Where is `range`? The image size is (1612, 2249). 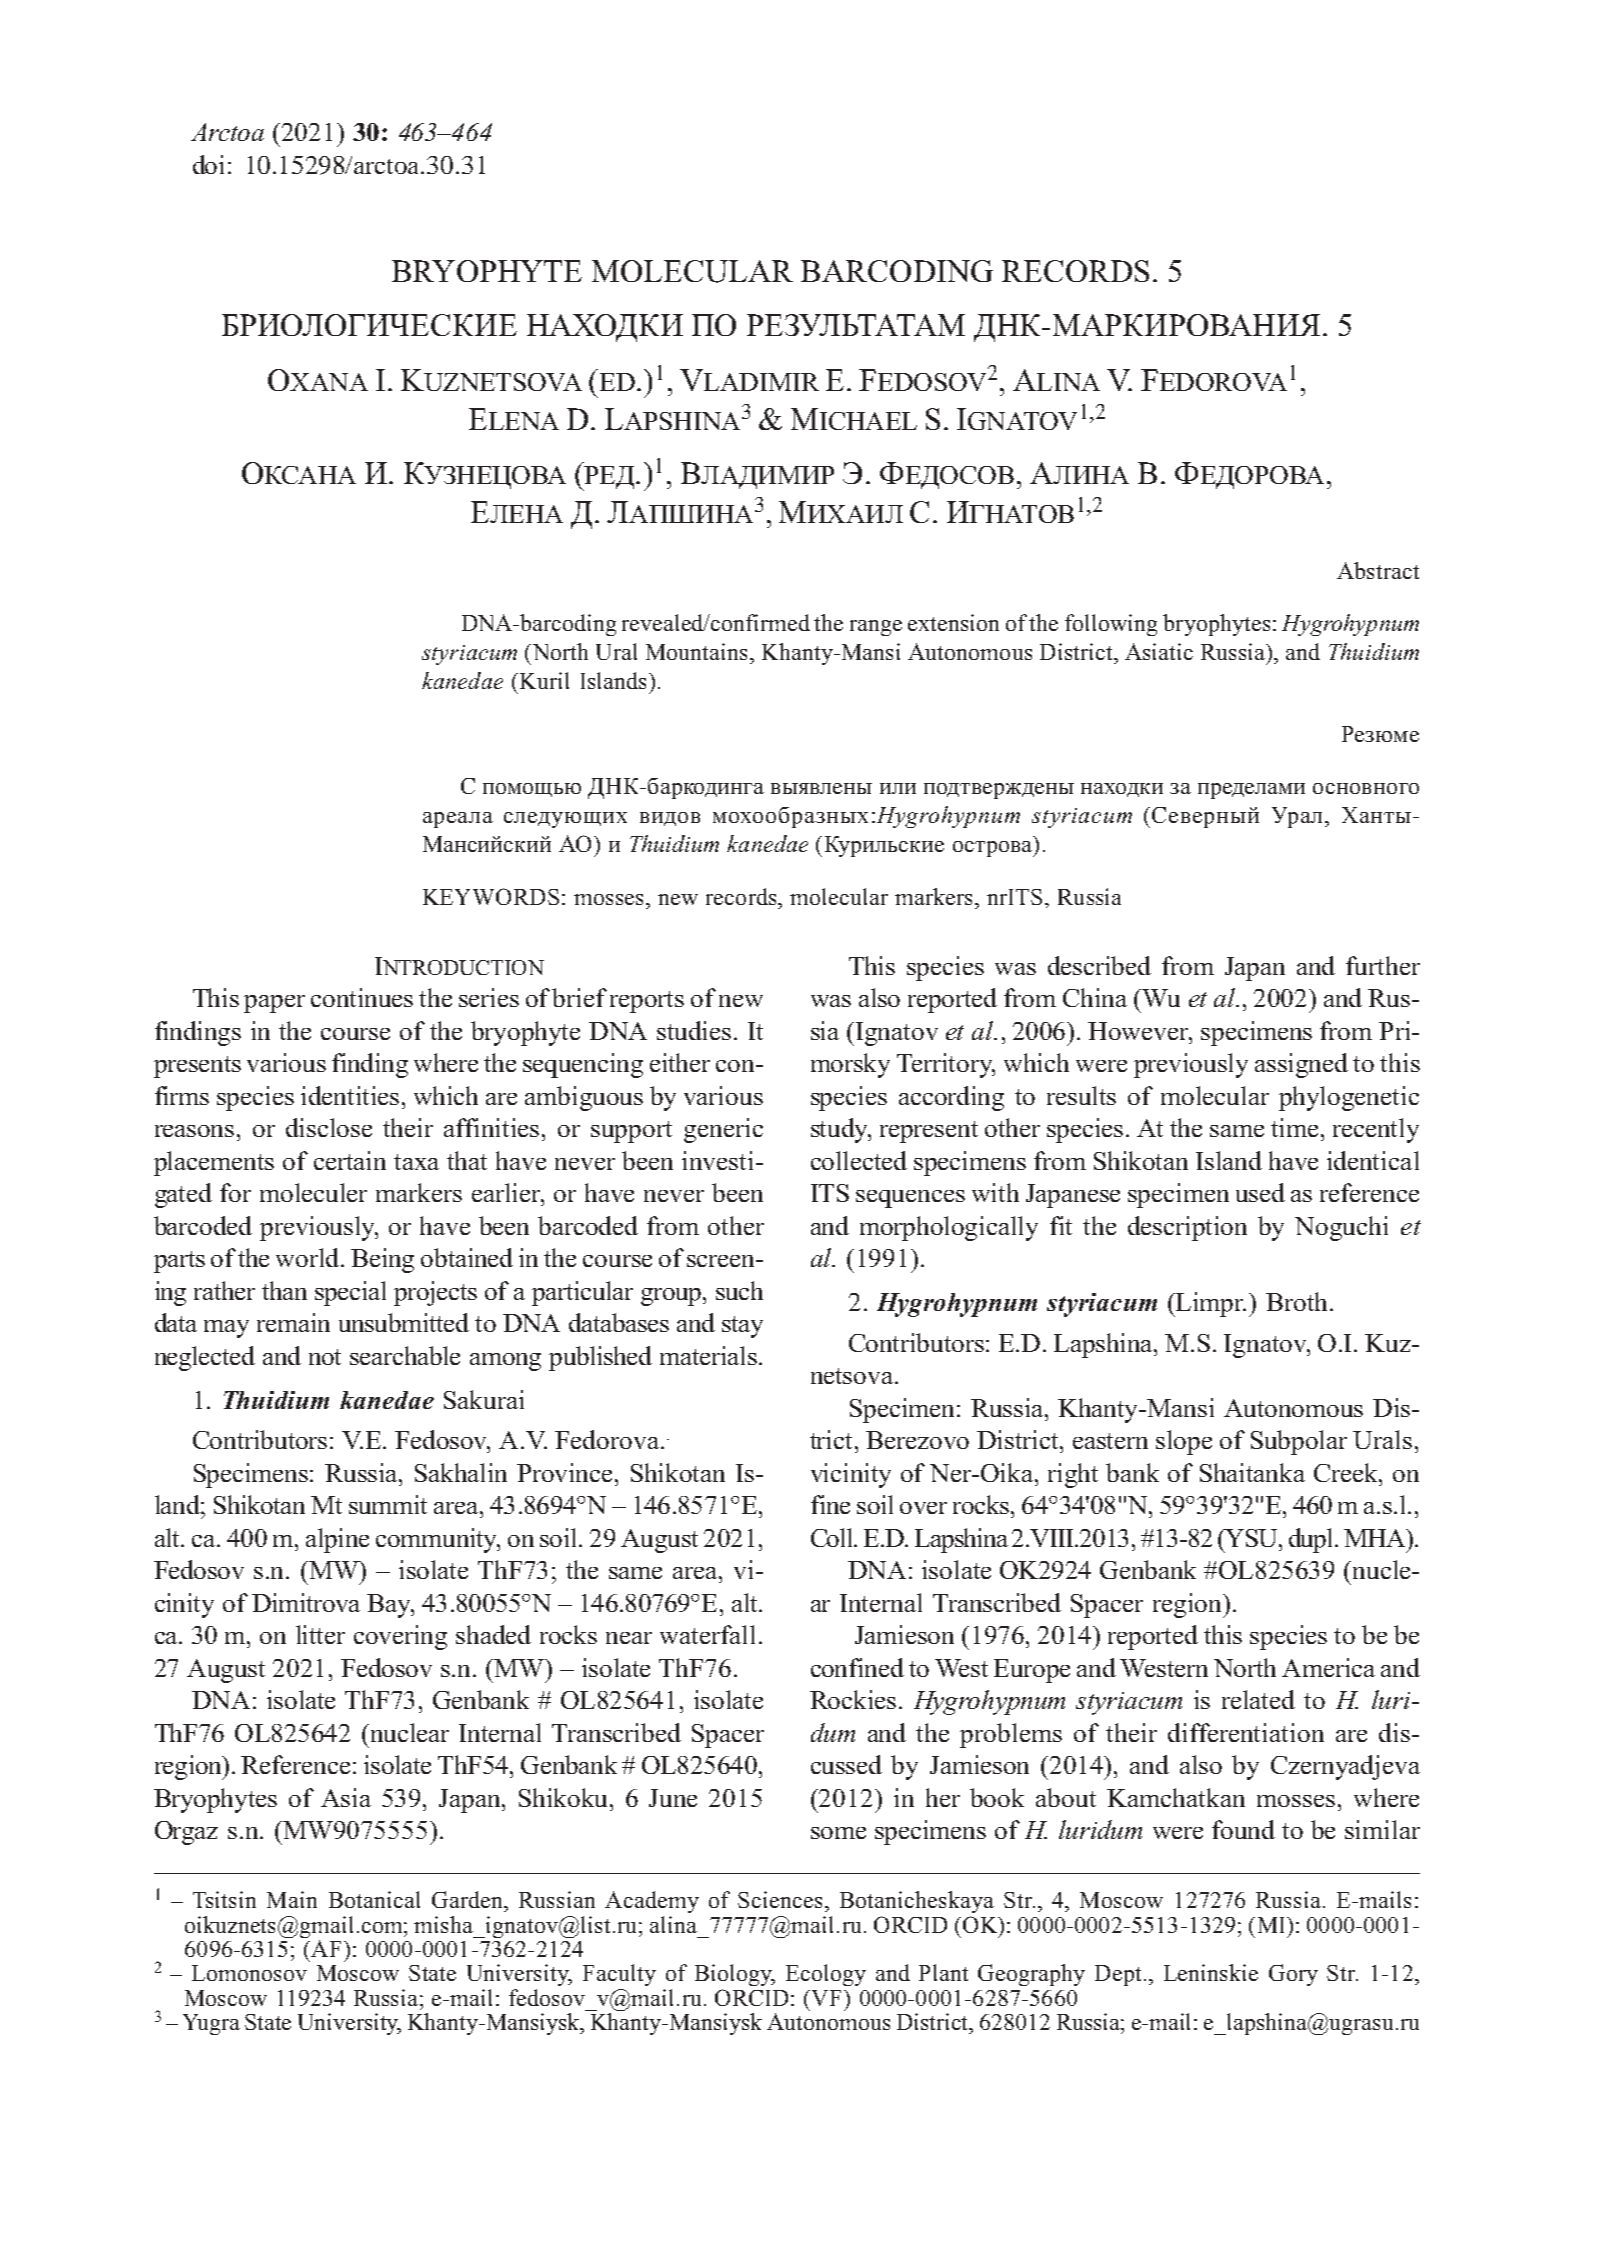
range is located at coordinates (876, 628).
